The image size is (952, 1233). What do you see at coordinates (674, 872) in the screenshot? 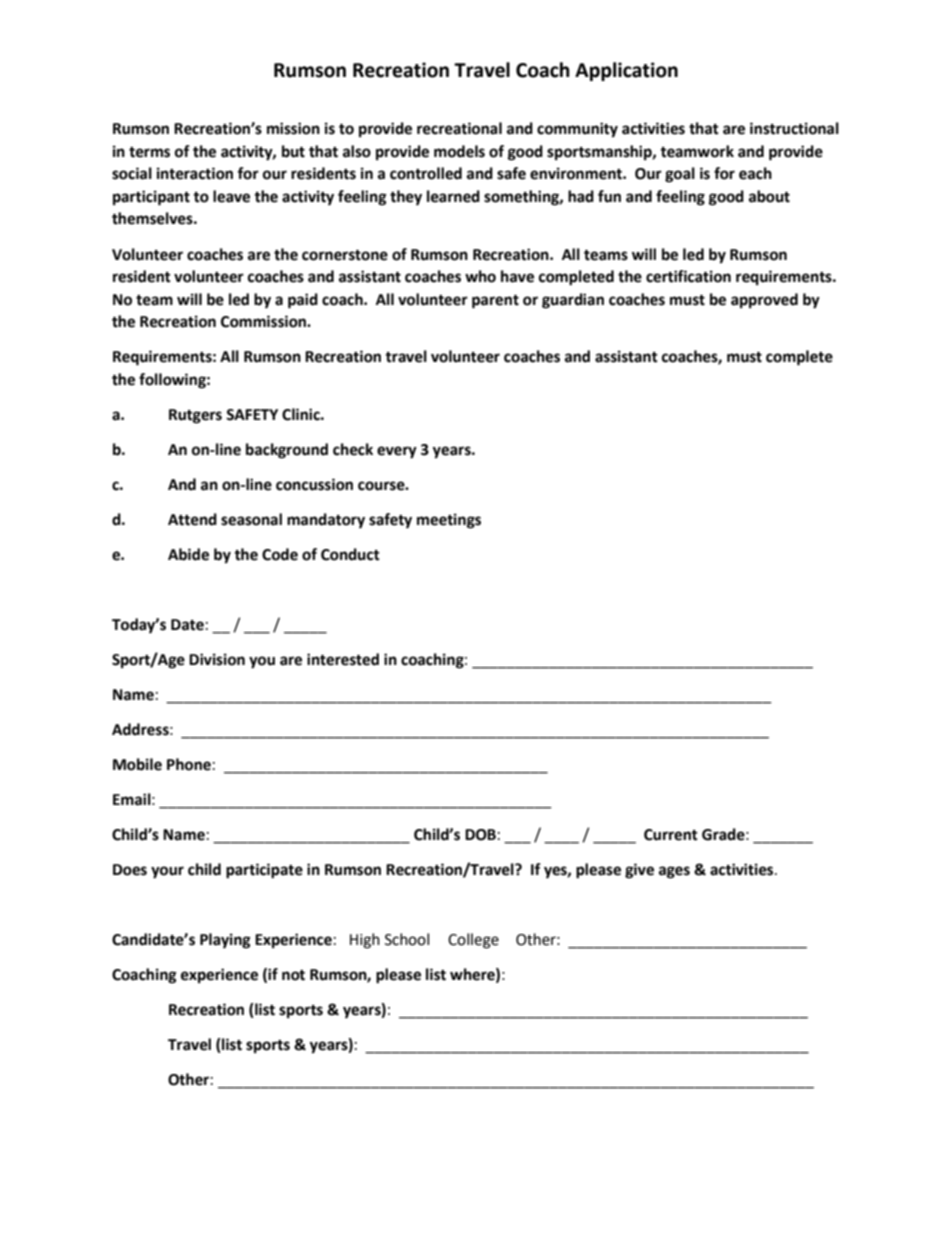
I see `ages` at bounding box center [674, 872].
